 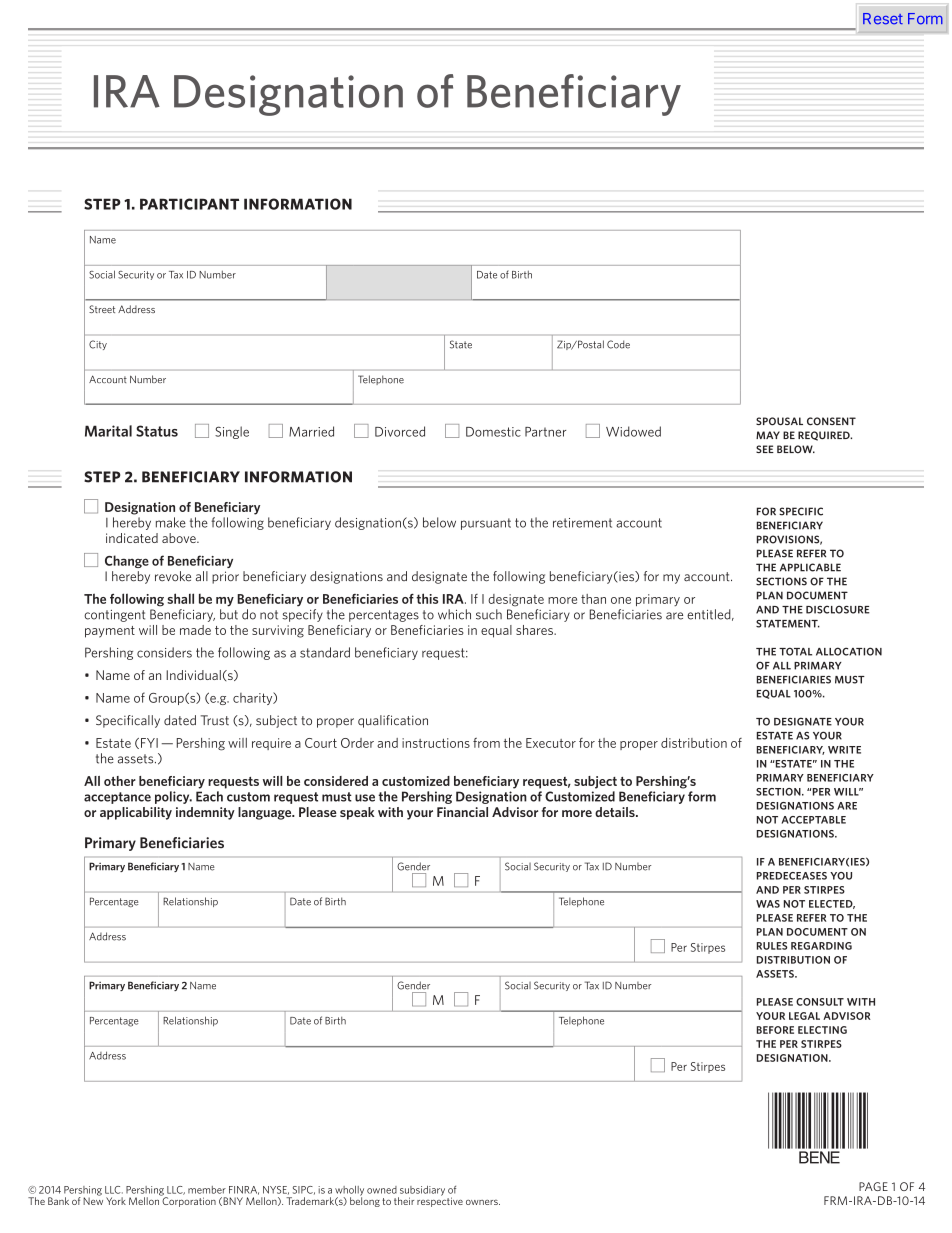 What do you see at coordinates (772, 946) in the screenshot?
I see `RULES` at bounding box center [772, 946].
